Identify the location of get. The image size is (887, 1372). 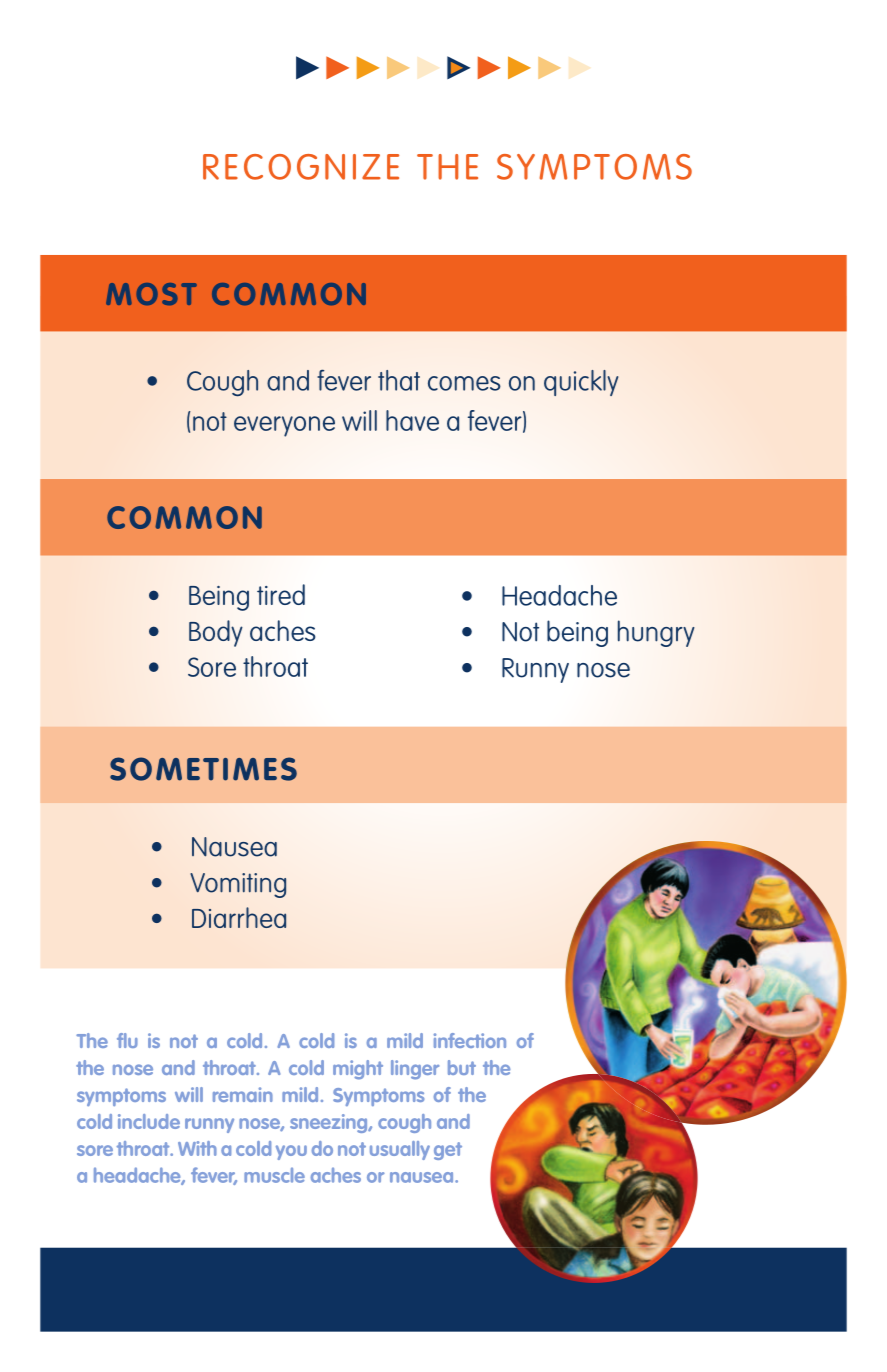
(448, 1151).
